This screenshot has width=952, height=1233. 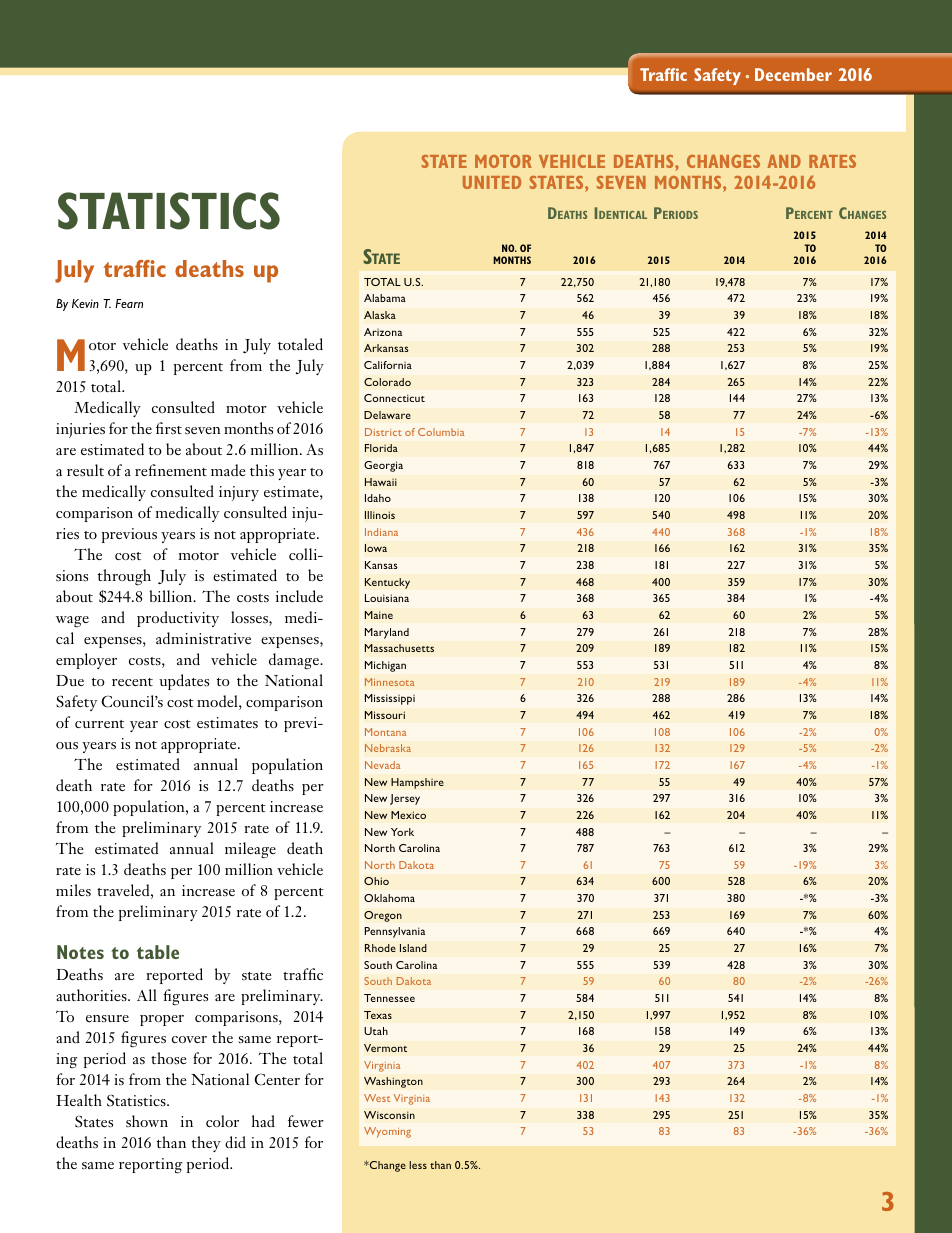 I want to click on December, so click(x=793, y=74).
